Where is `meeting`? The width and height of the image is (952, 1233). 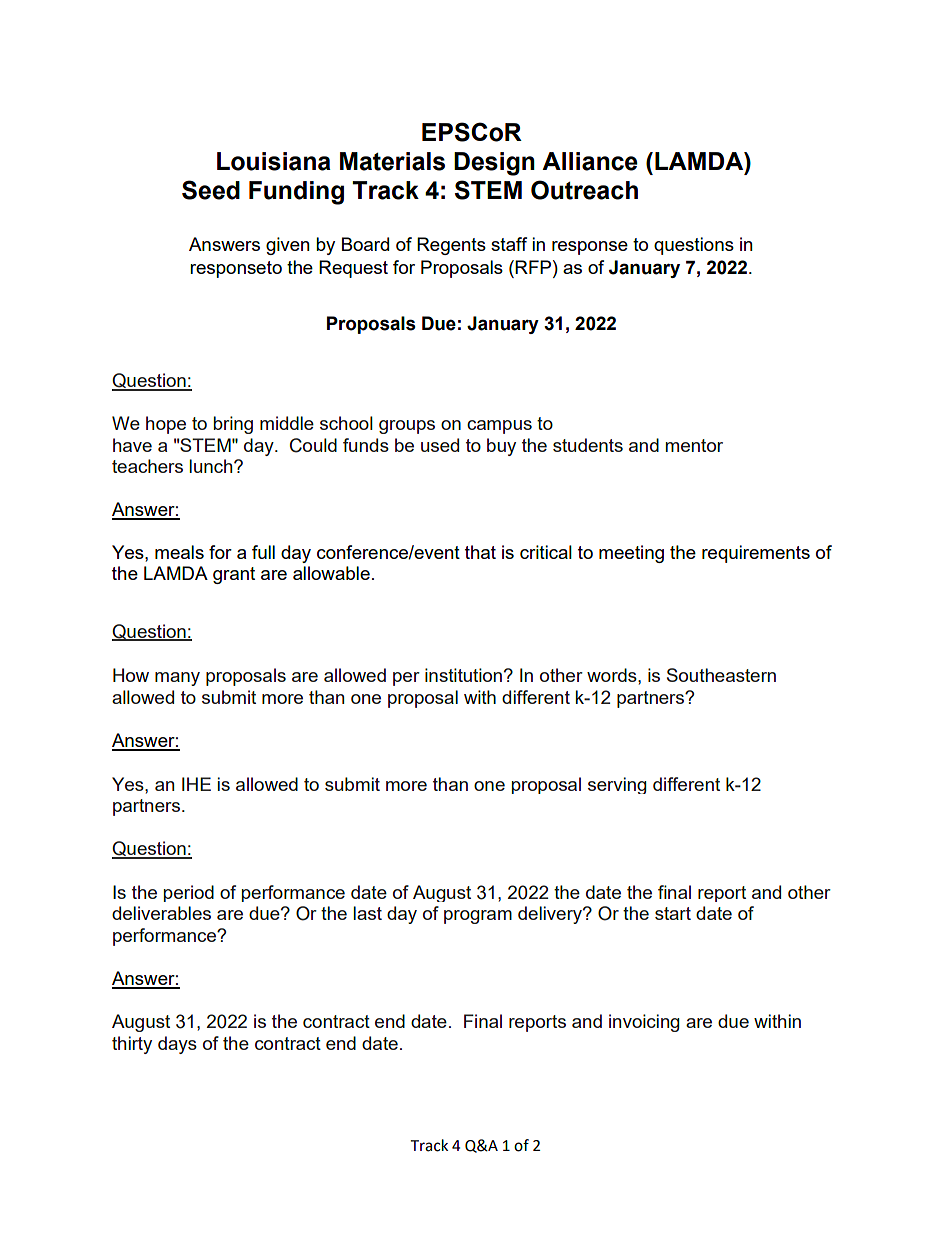 meeting is located at coordinates (631, 554).
